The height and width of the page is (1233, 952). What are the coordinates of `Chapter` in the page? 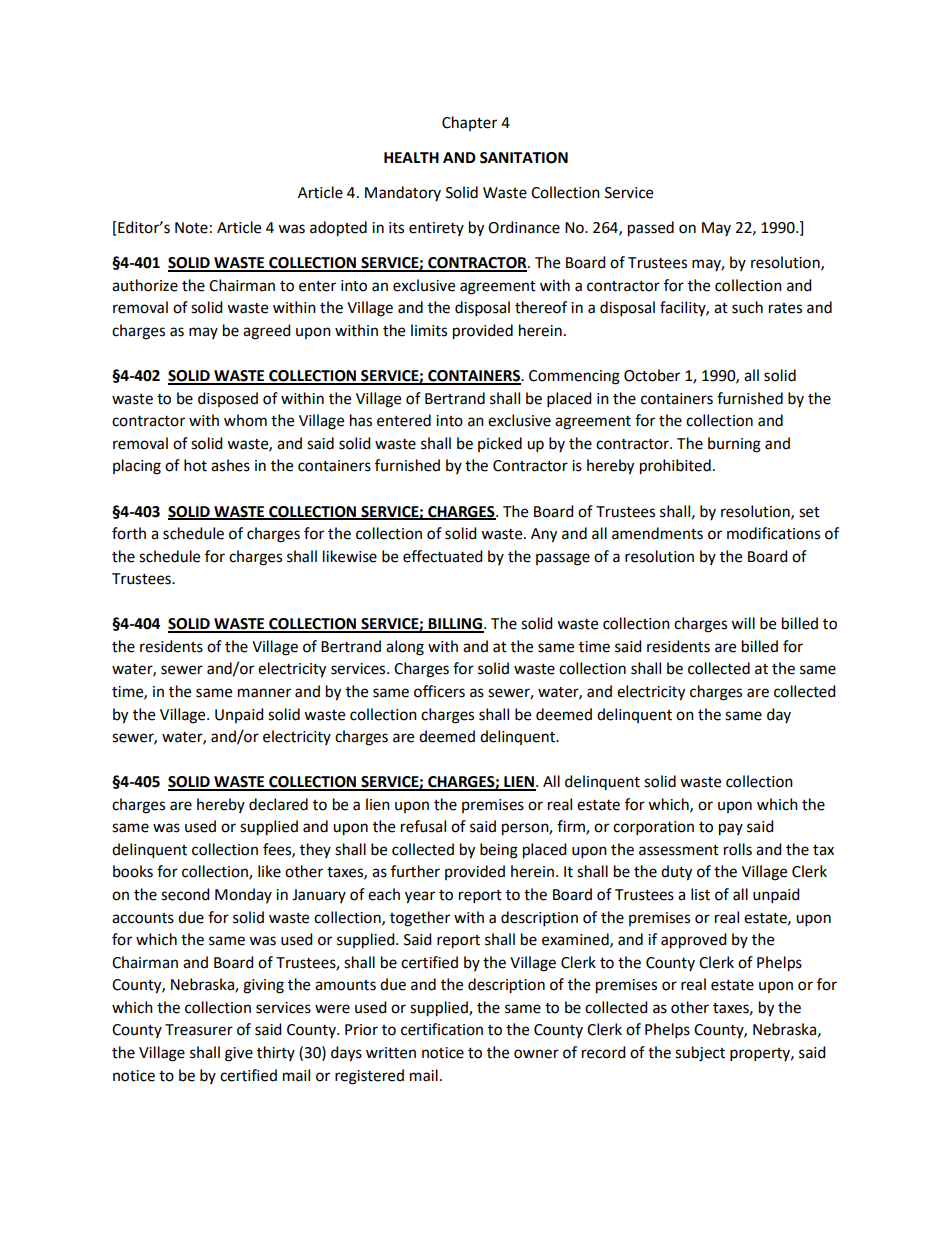 It's located at (469, 123).
